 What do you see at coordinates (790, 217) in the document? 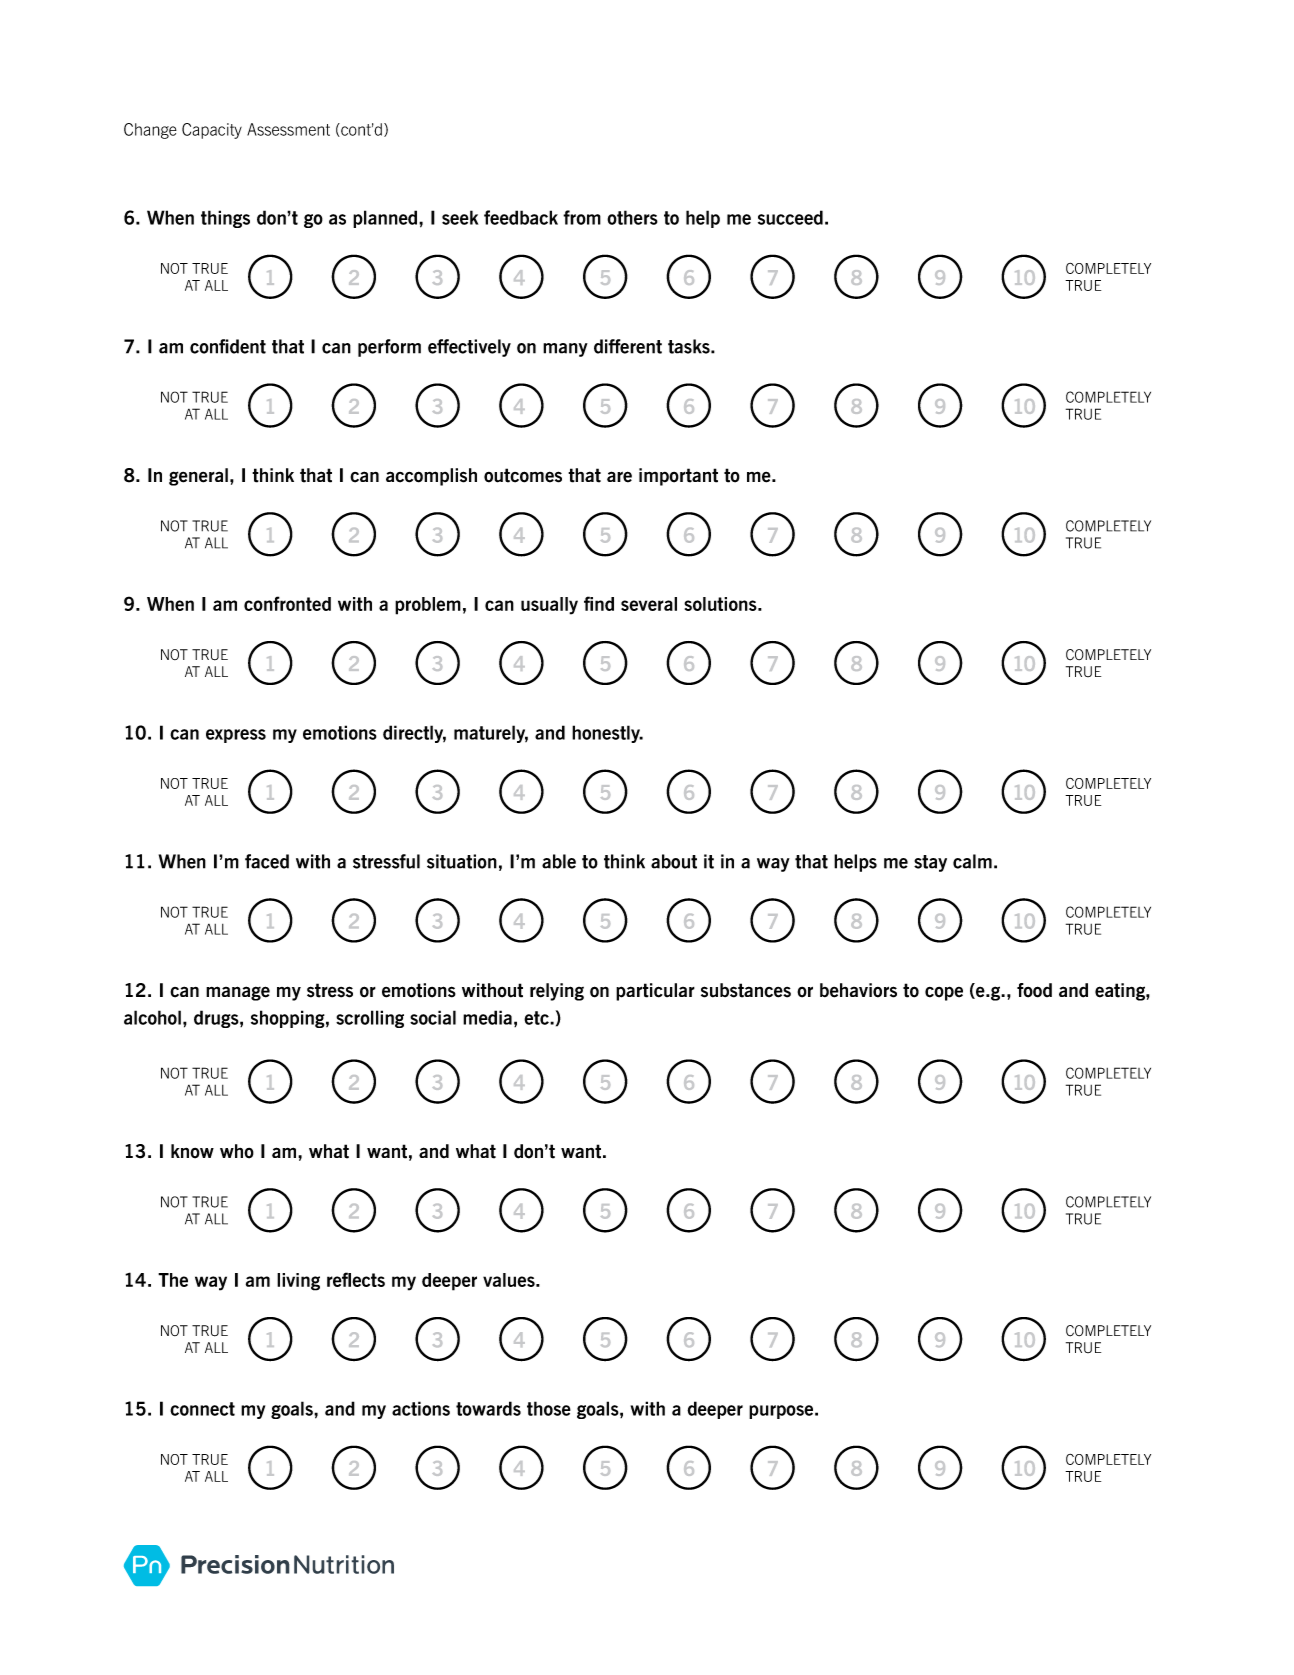
I see `succeed` at bounding box center [790, 217].
